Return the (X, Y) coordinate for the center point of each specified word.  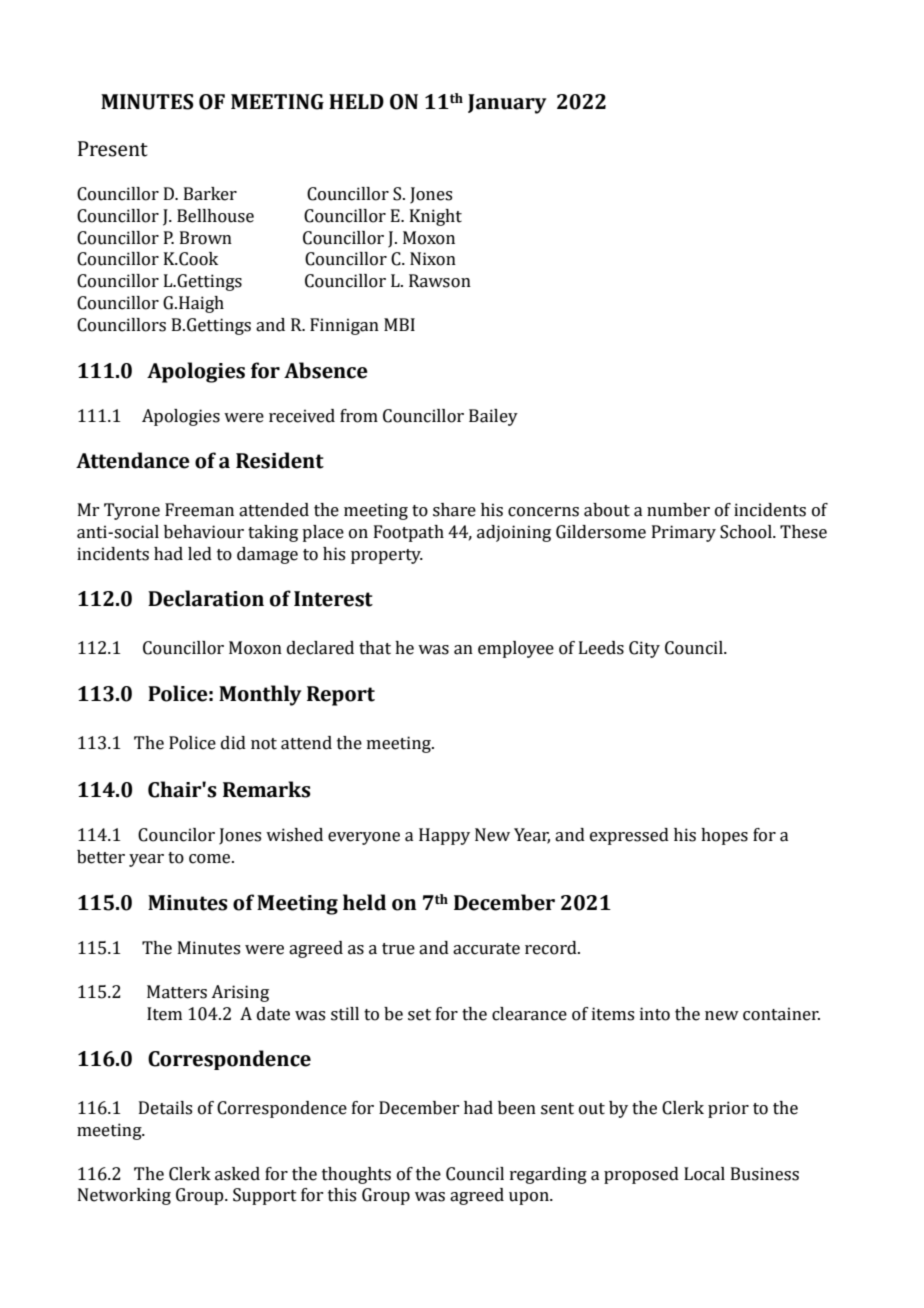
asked (237, 1174)
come (211, 859)
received (302, 416)
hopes (724, 836)
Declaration (206, 598)
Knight (436, 217)
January (507, 104)
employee (516, 649)
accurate (486, 949)
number (678, 510)
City (644, 649)
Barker (210, 194)
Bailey (493, 417)
